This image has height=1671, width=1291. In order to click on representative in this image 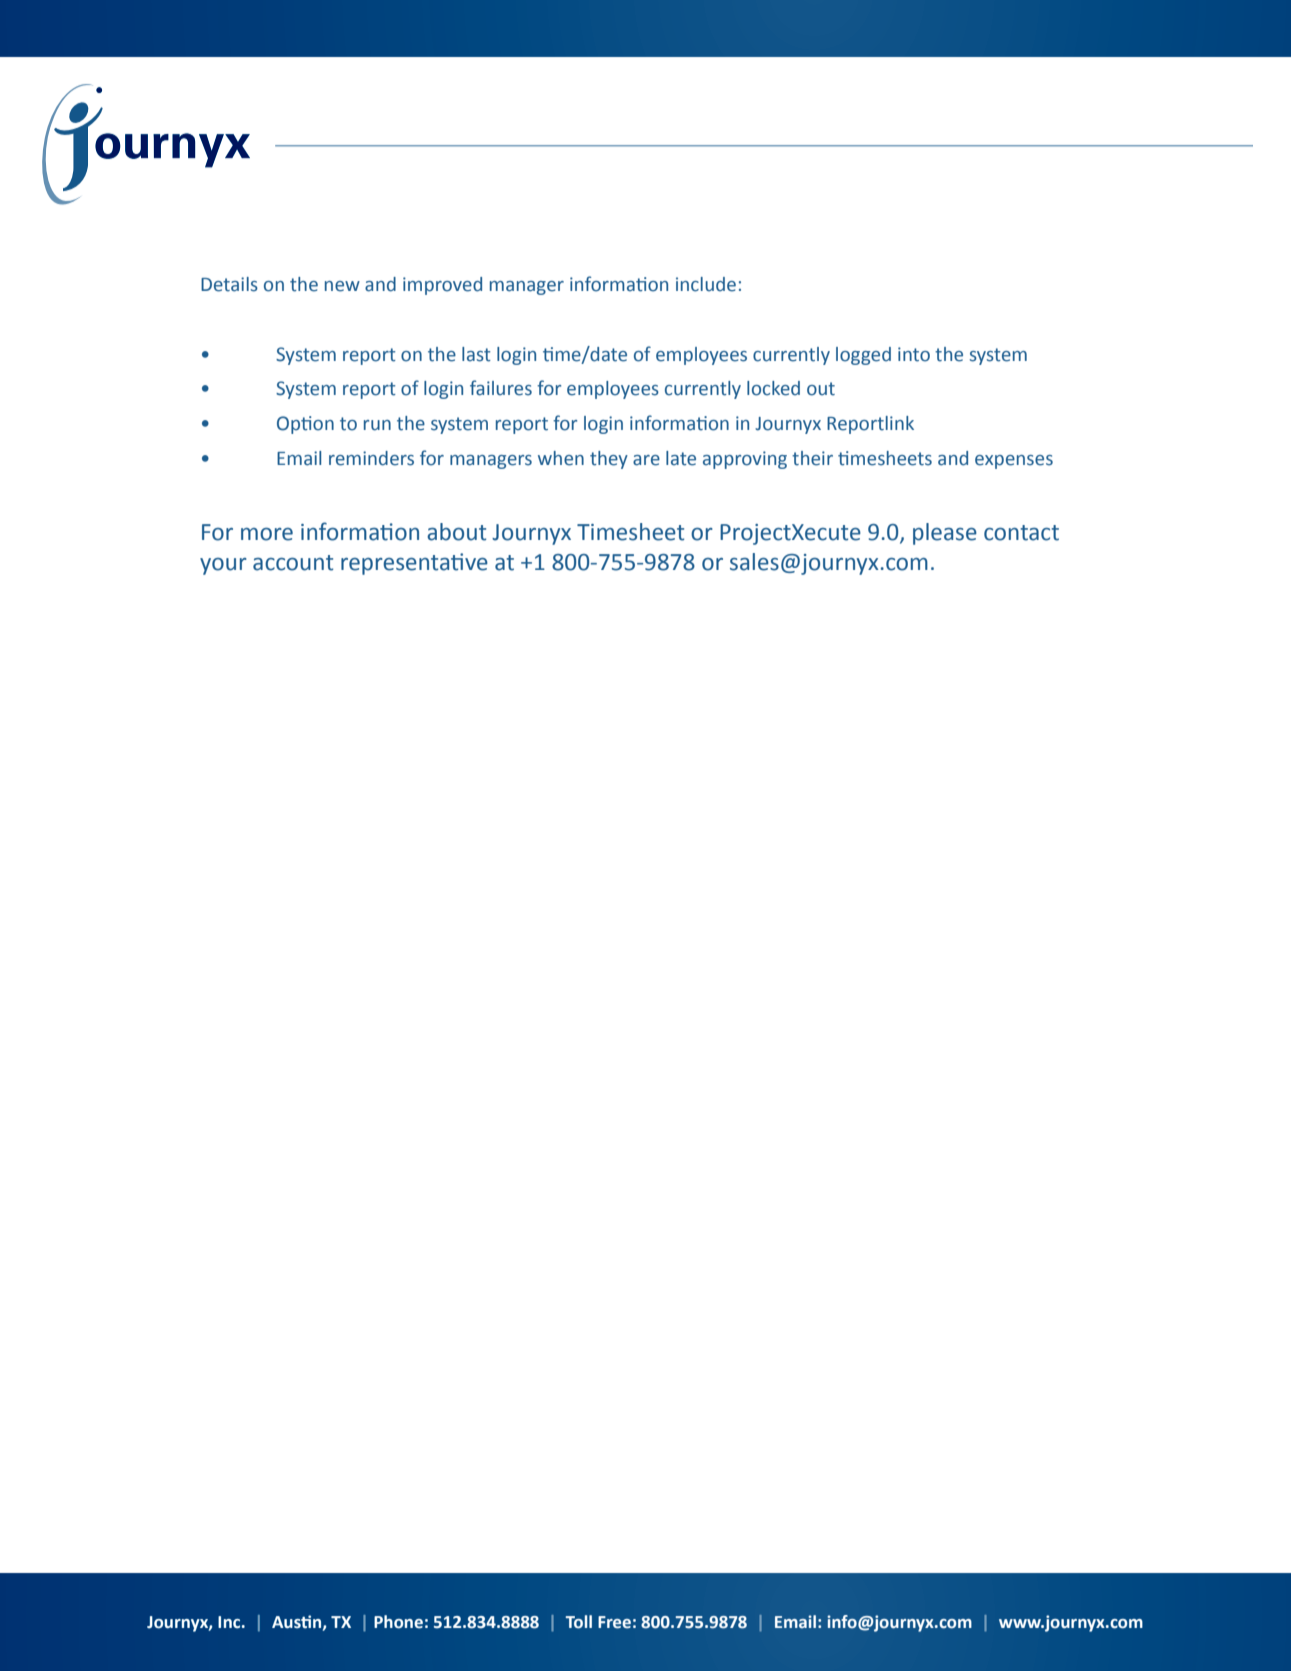, I will do `click(414, 564)`.
